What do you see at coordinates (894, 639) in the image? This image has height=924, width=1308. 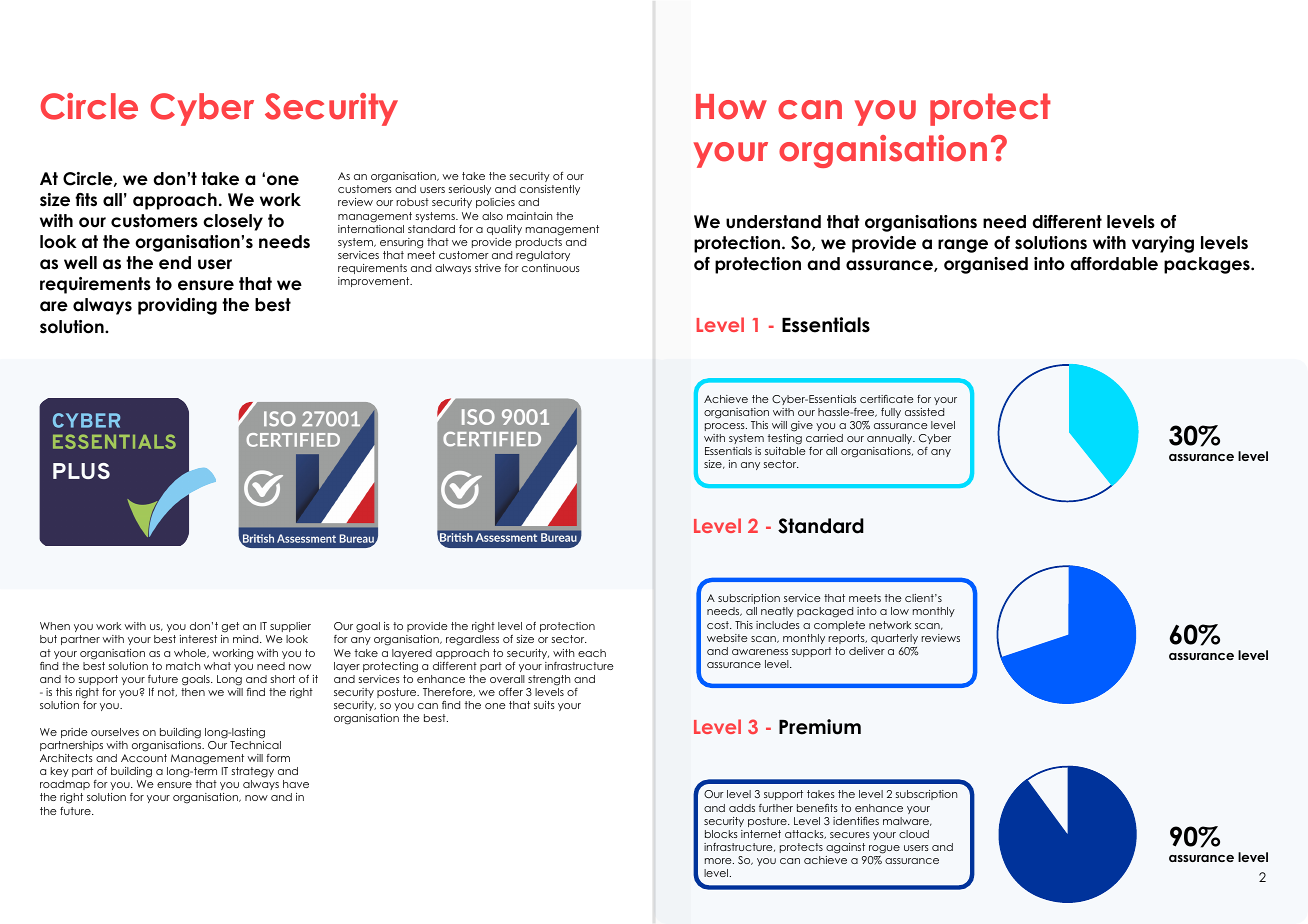 I see `quarterly` at bounding box center [894, 639].
